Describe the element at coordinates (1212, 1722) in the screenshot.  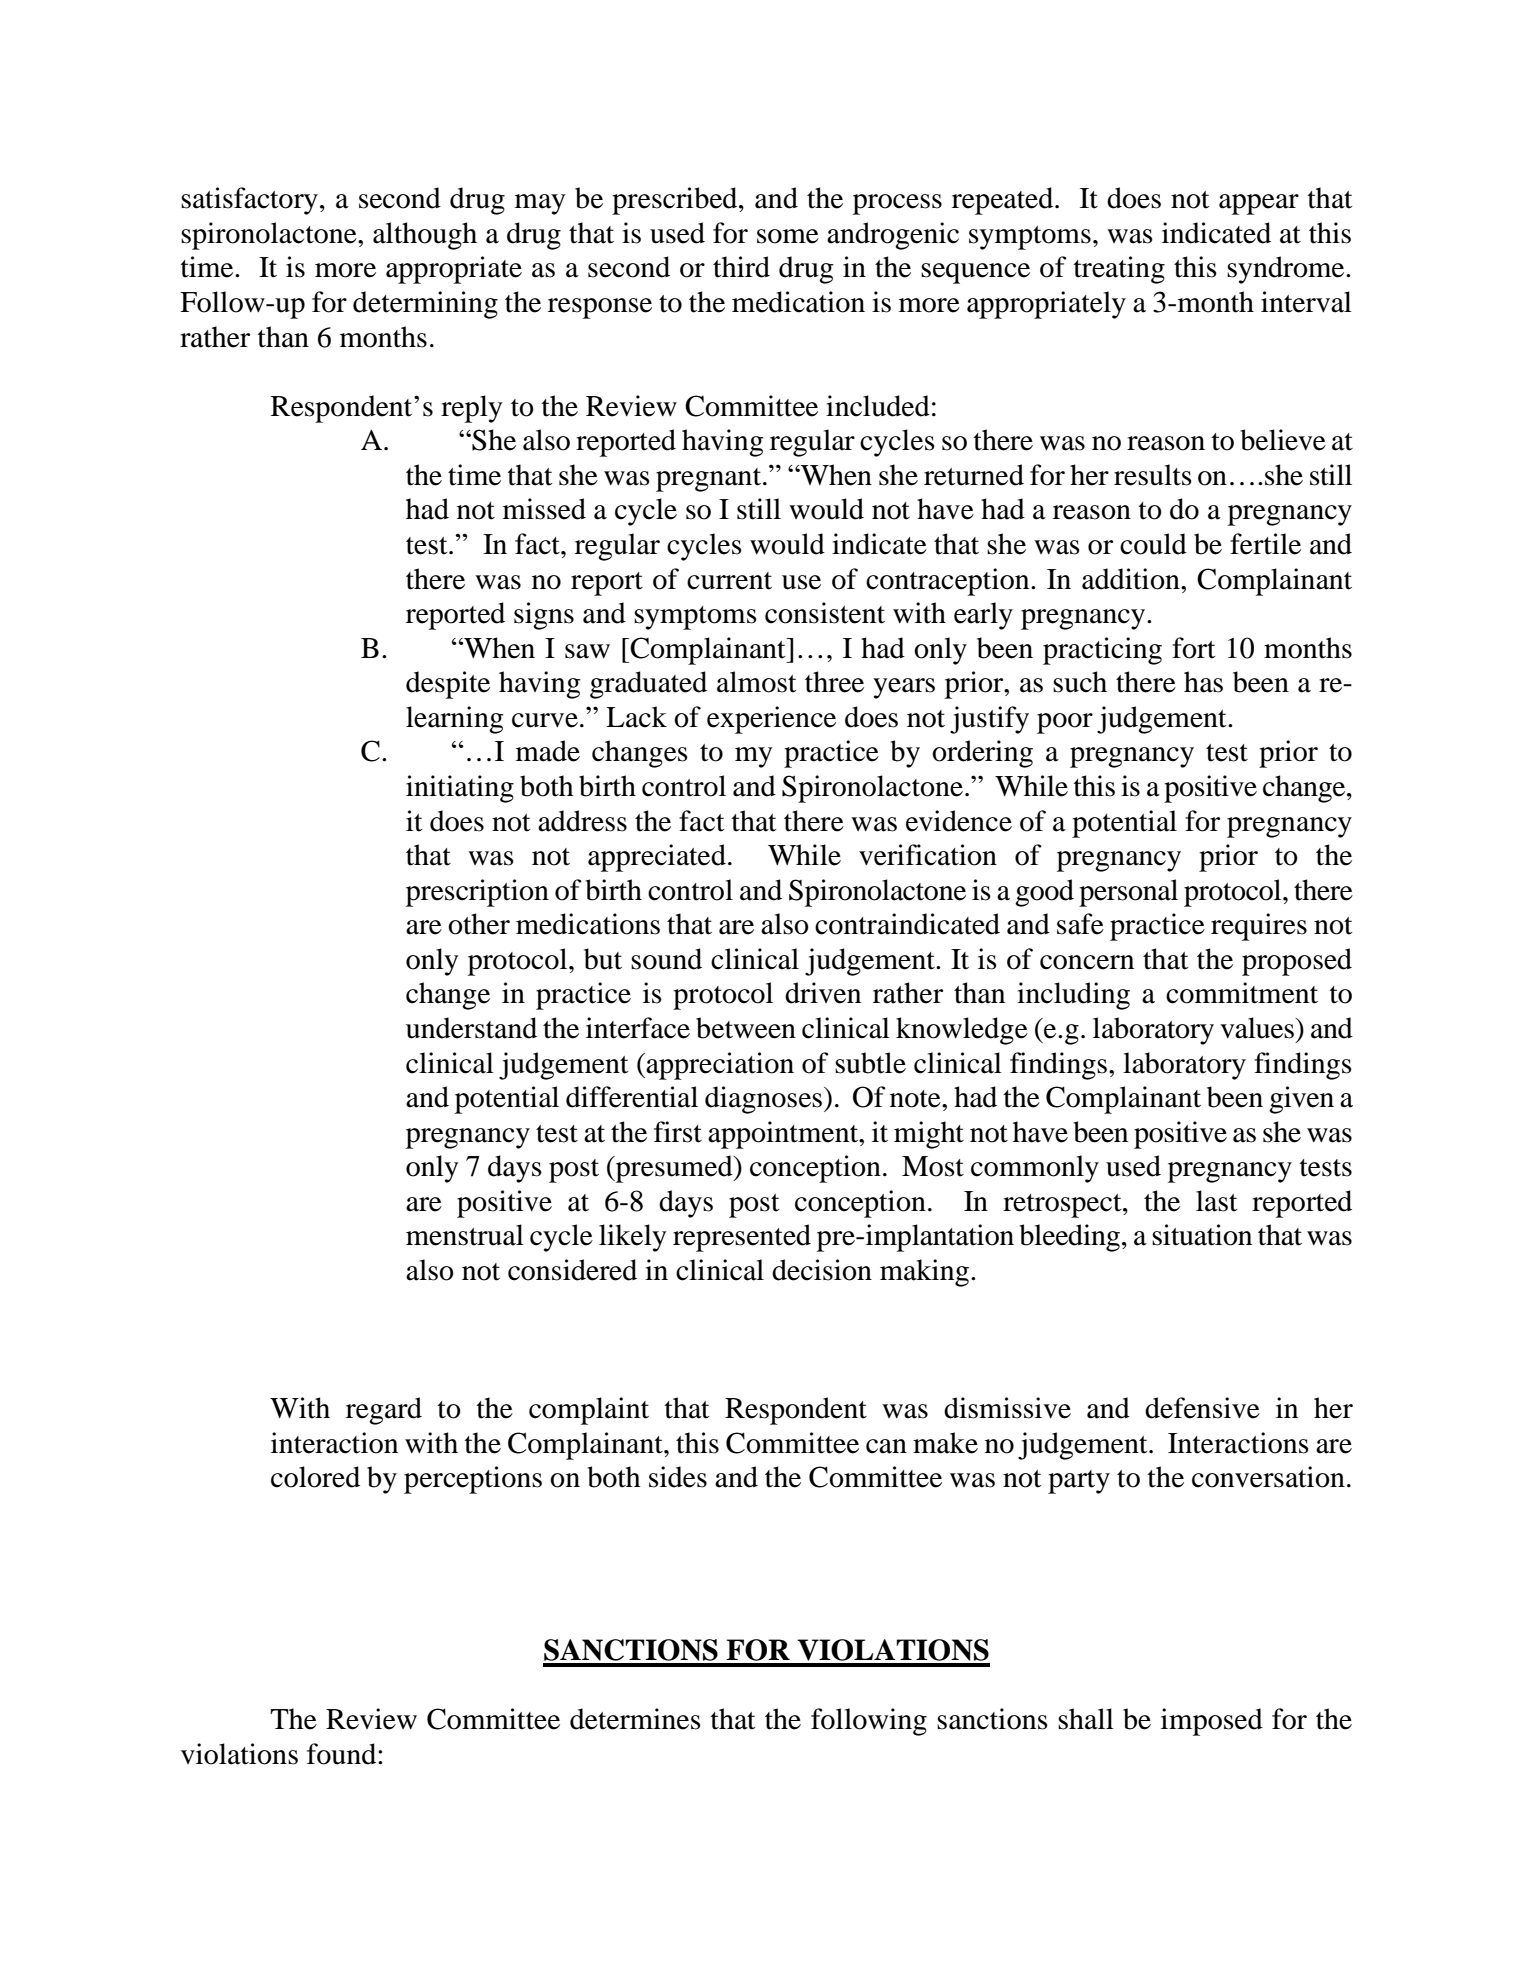
I see `imposed` at that location.
